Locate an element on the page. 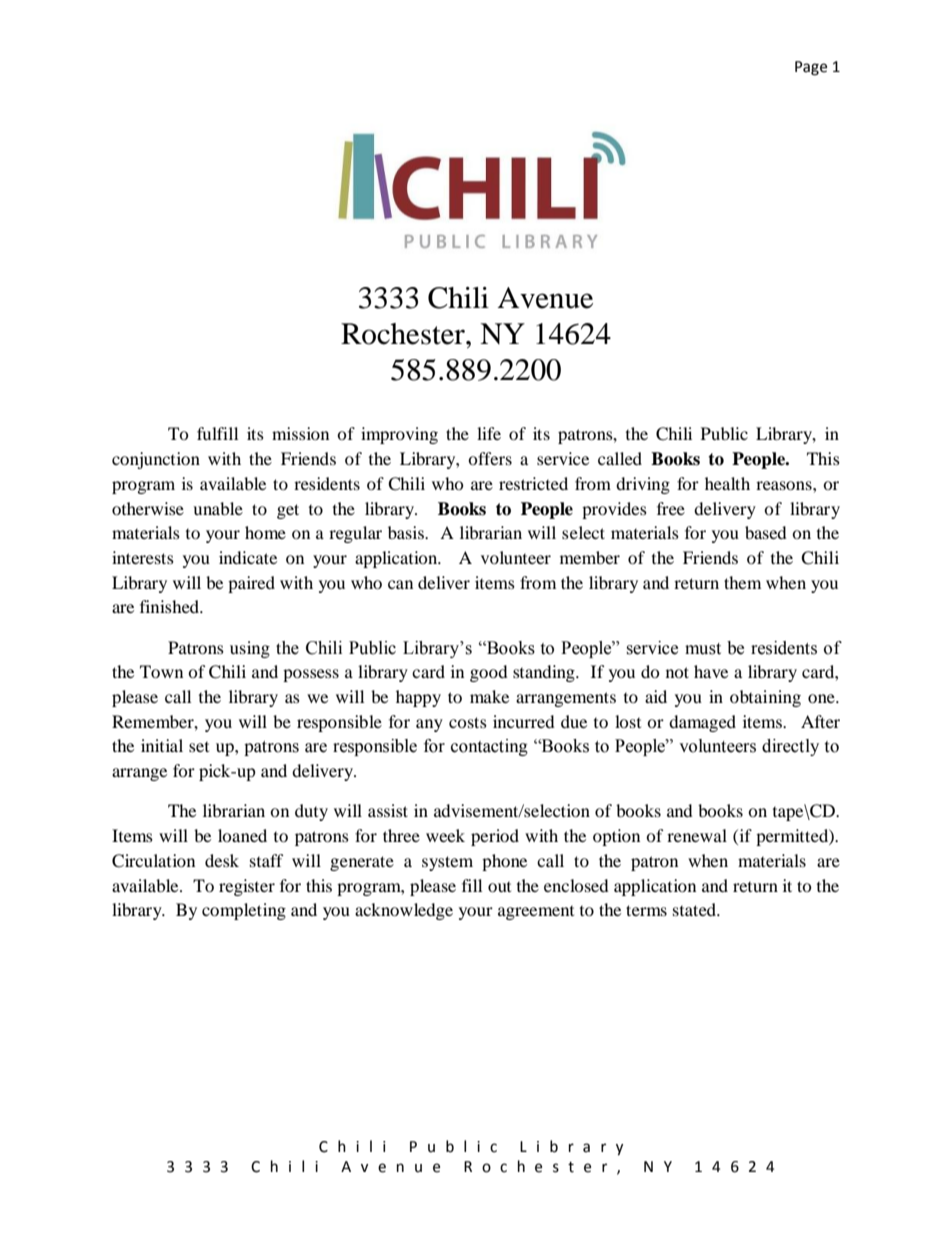  obtaining is located at coordinates (765, 698).
